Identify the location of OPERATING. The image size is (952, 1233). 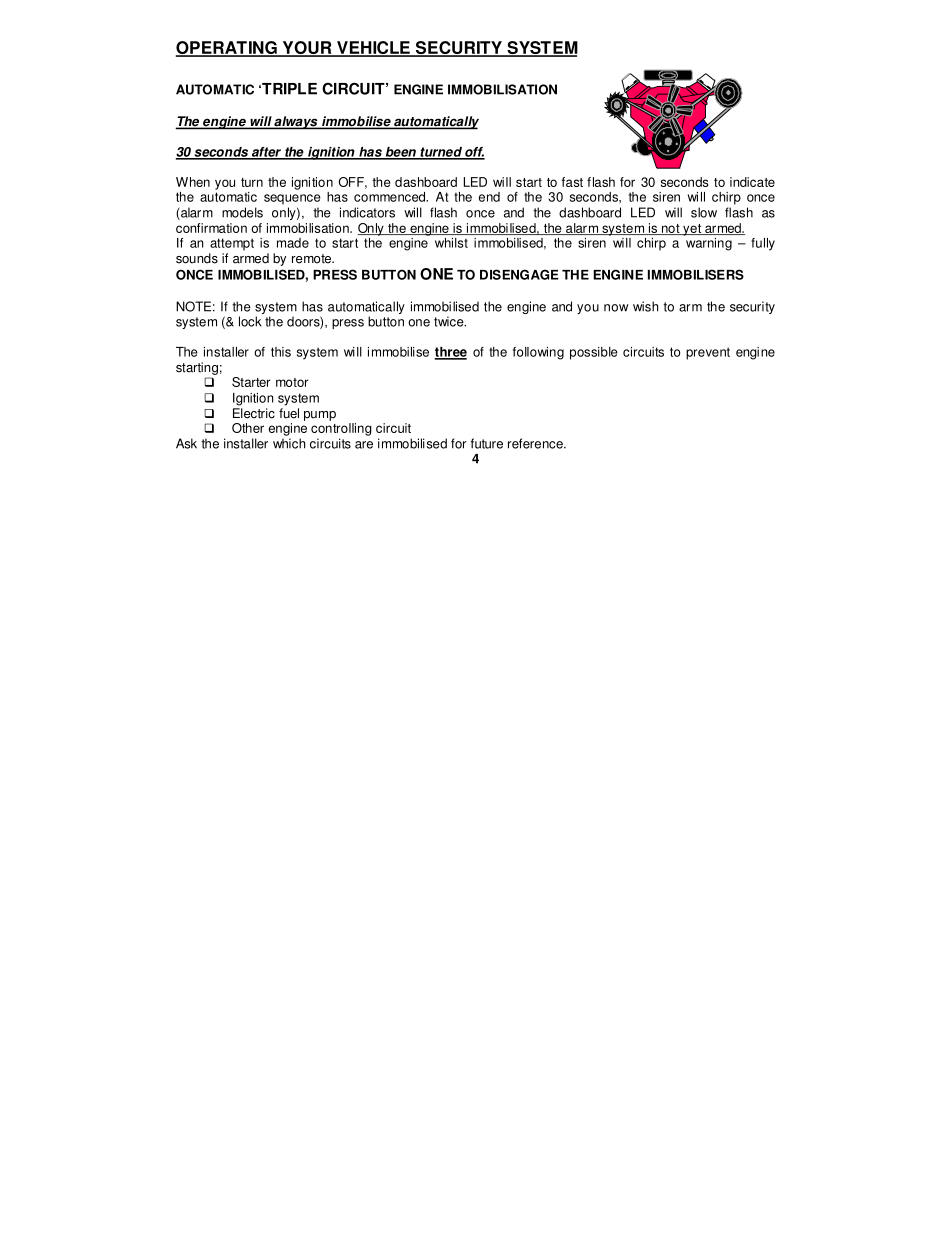
(227, 49).
